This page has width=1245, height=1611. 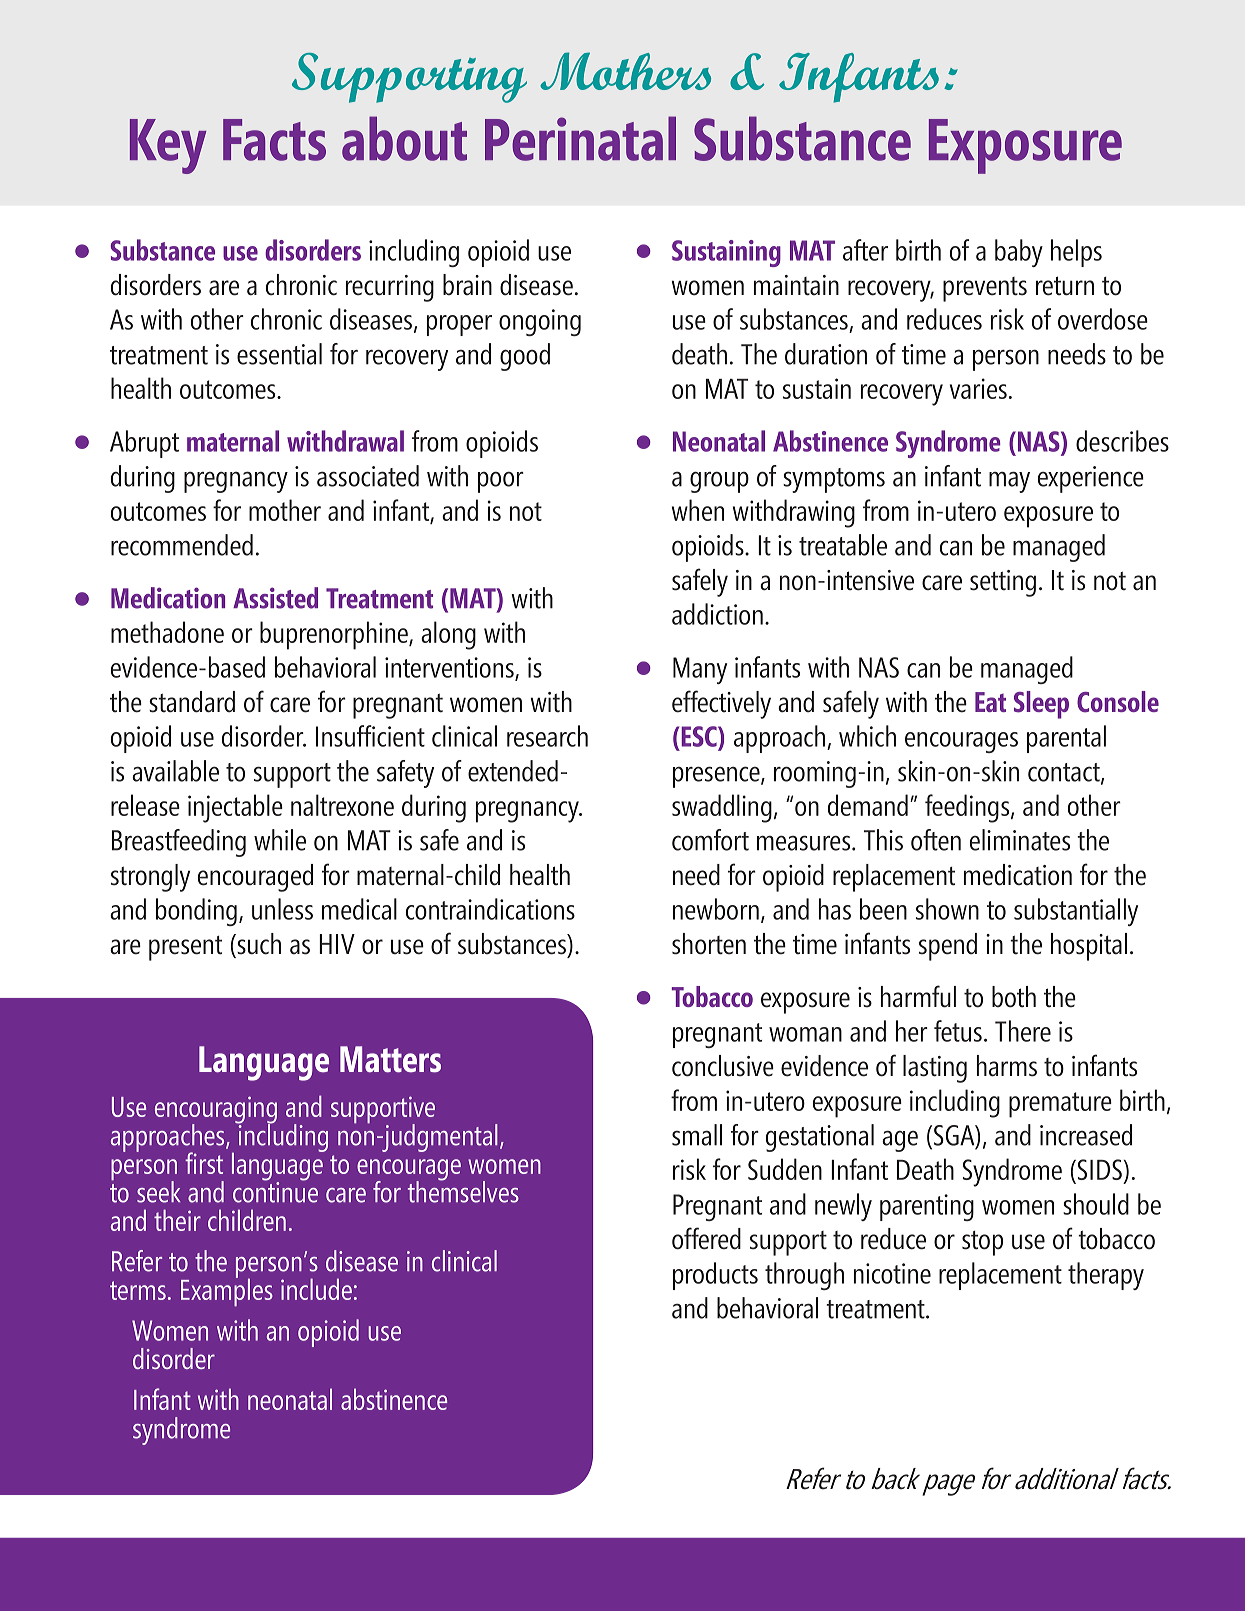 I want to click on shown, so click(x=947, y=909).
